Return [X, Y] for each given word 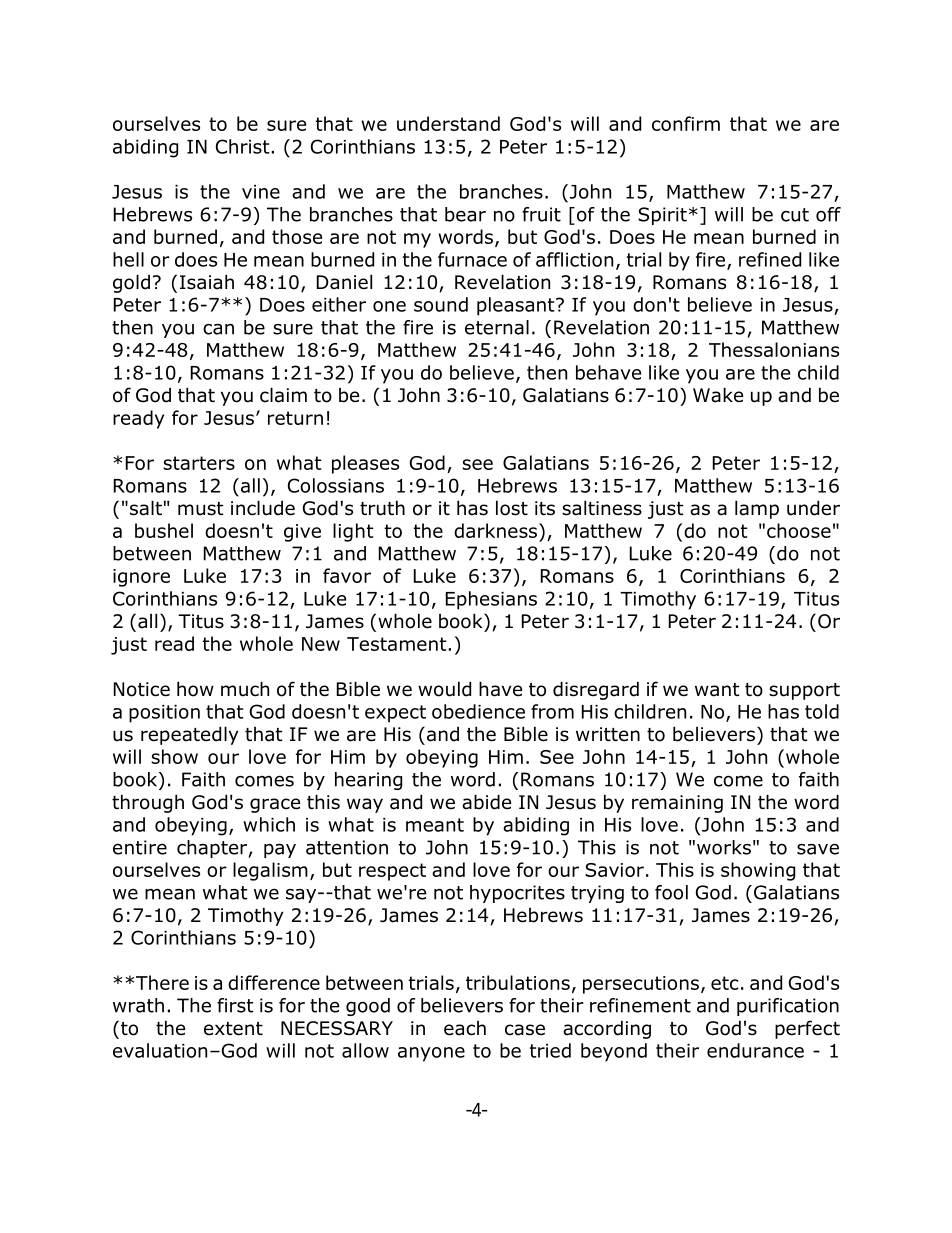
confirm [686, 123]
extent [233, 1029]
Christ [244, 146]
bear [465, 214]
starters [199, 463]
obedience [478, 711]
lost [512, 508]
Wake [718, 395]
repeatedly [189, 735]
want [717, 690]
